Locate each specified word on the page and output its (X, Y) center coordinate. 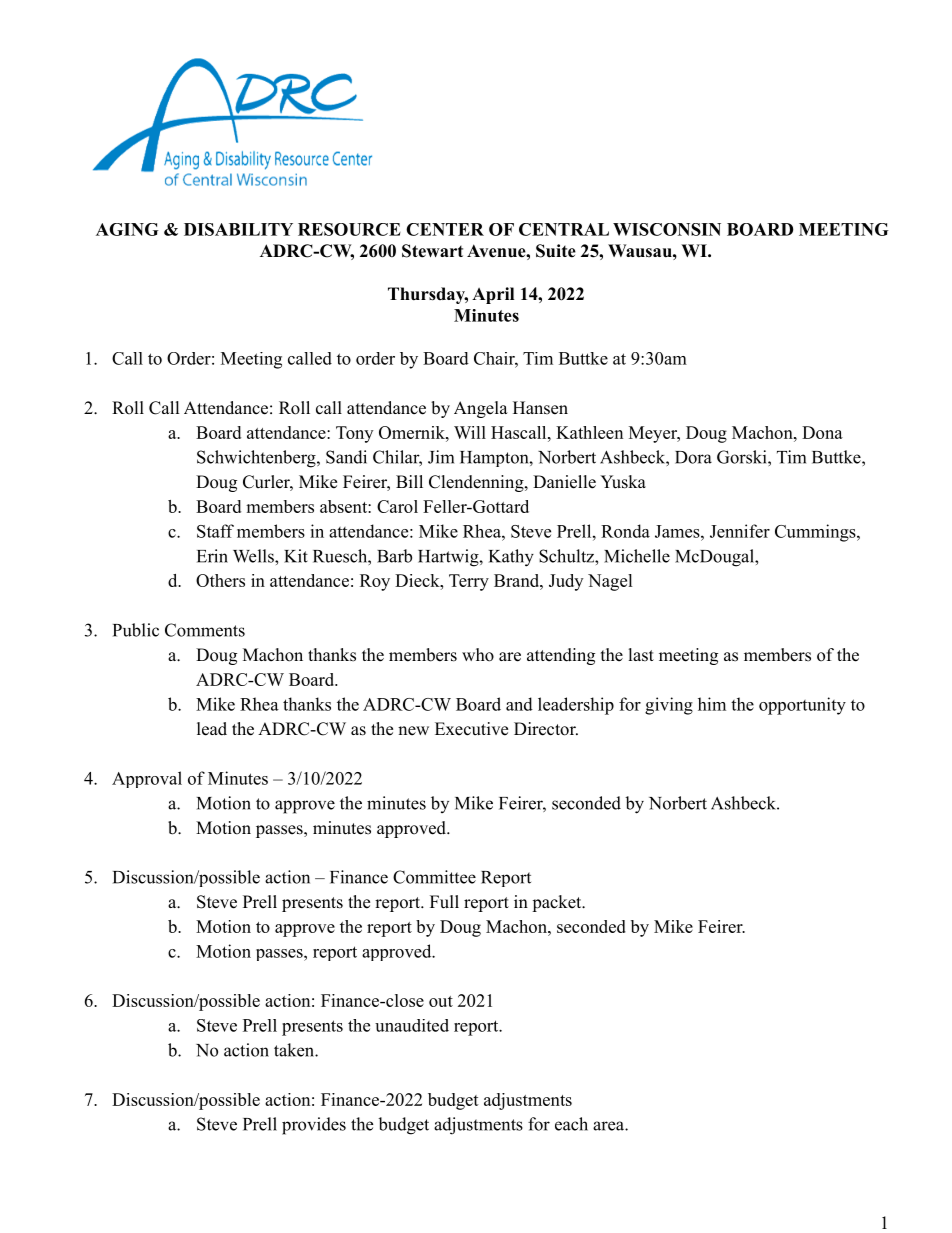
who (478, 655)
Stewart (432, 251)
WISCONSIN (667, 229)
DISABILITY (238, 229)
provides (314, 1126)
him (712, 704)
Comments (205, 630)
